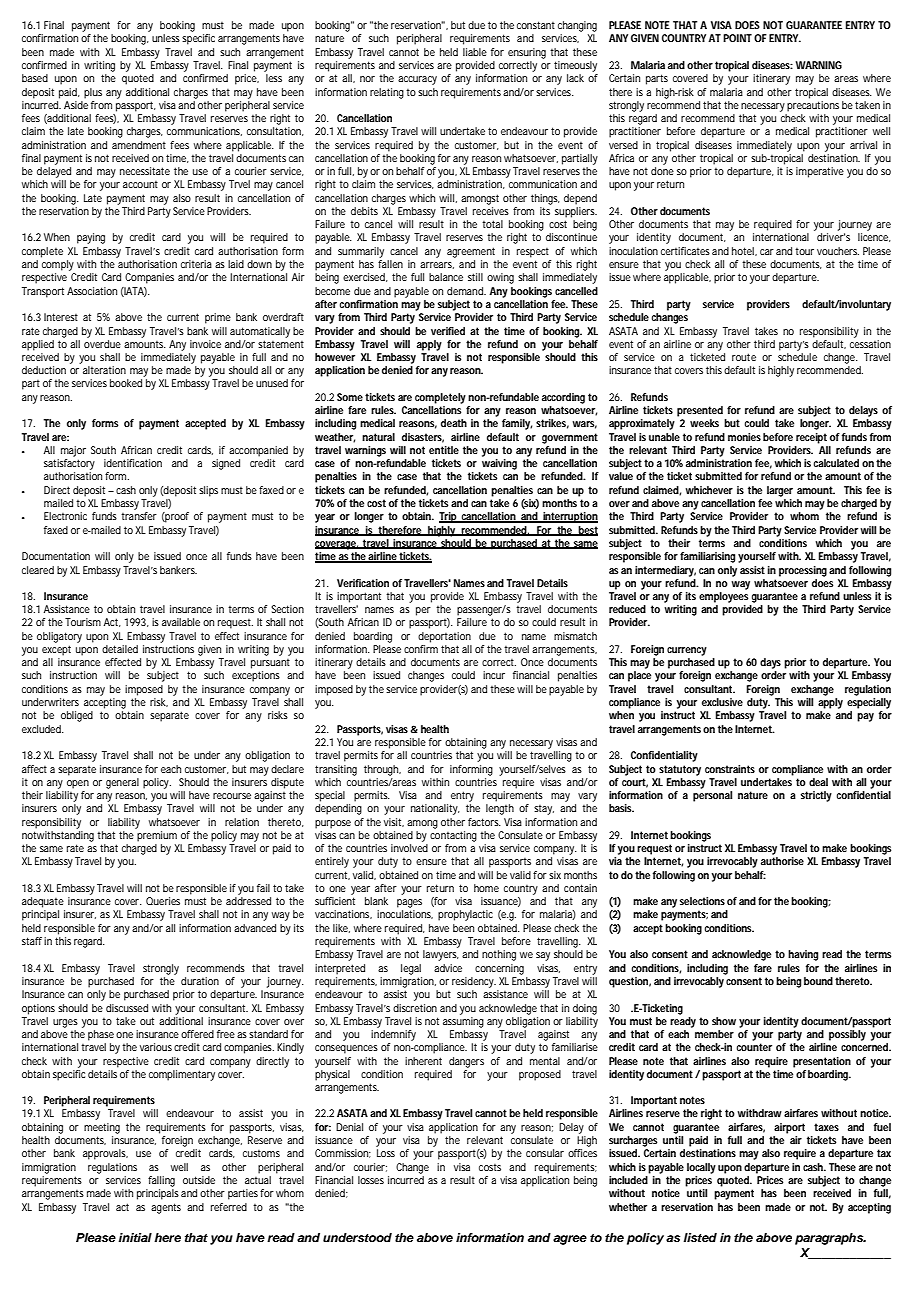 The height and width of the screenshot is (1308, 924). What do you see at coordinates (475, 52) in the screenshot?
I see `liable` at bounding box center [475, 52].
